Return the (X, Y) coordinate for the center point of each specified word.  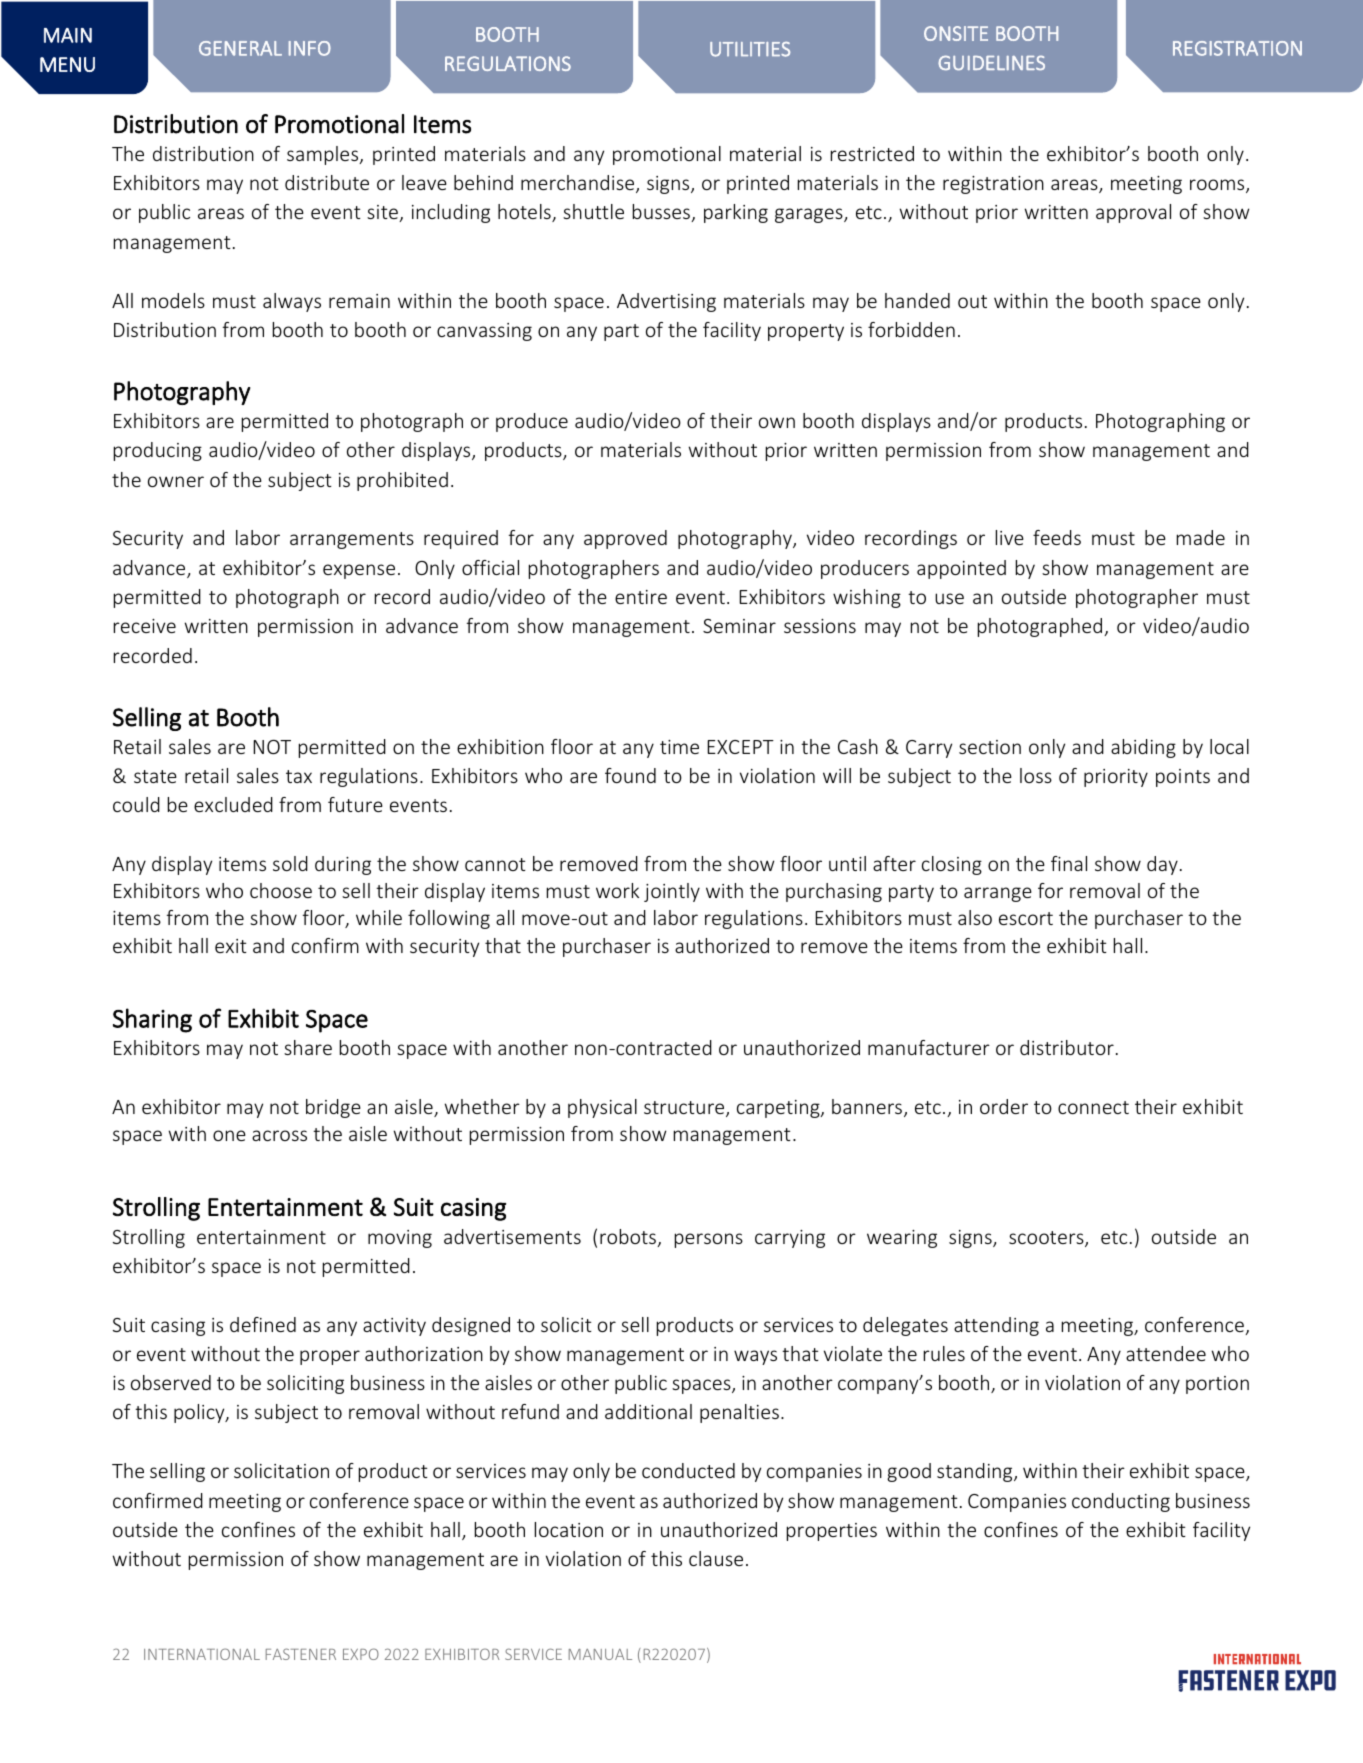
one (229, 1135)
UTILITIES (750, 49)
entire (641, 597)
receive (145, 626)
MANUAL (600, 1654)
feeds (1057, 537)
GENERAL (240, 48)
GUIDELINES (991, 62)
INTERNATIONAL (202, 1654)
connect (1093, 1107)
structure (685, 1109)
